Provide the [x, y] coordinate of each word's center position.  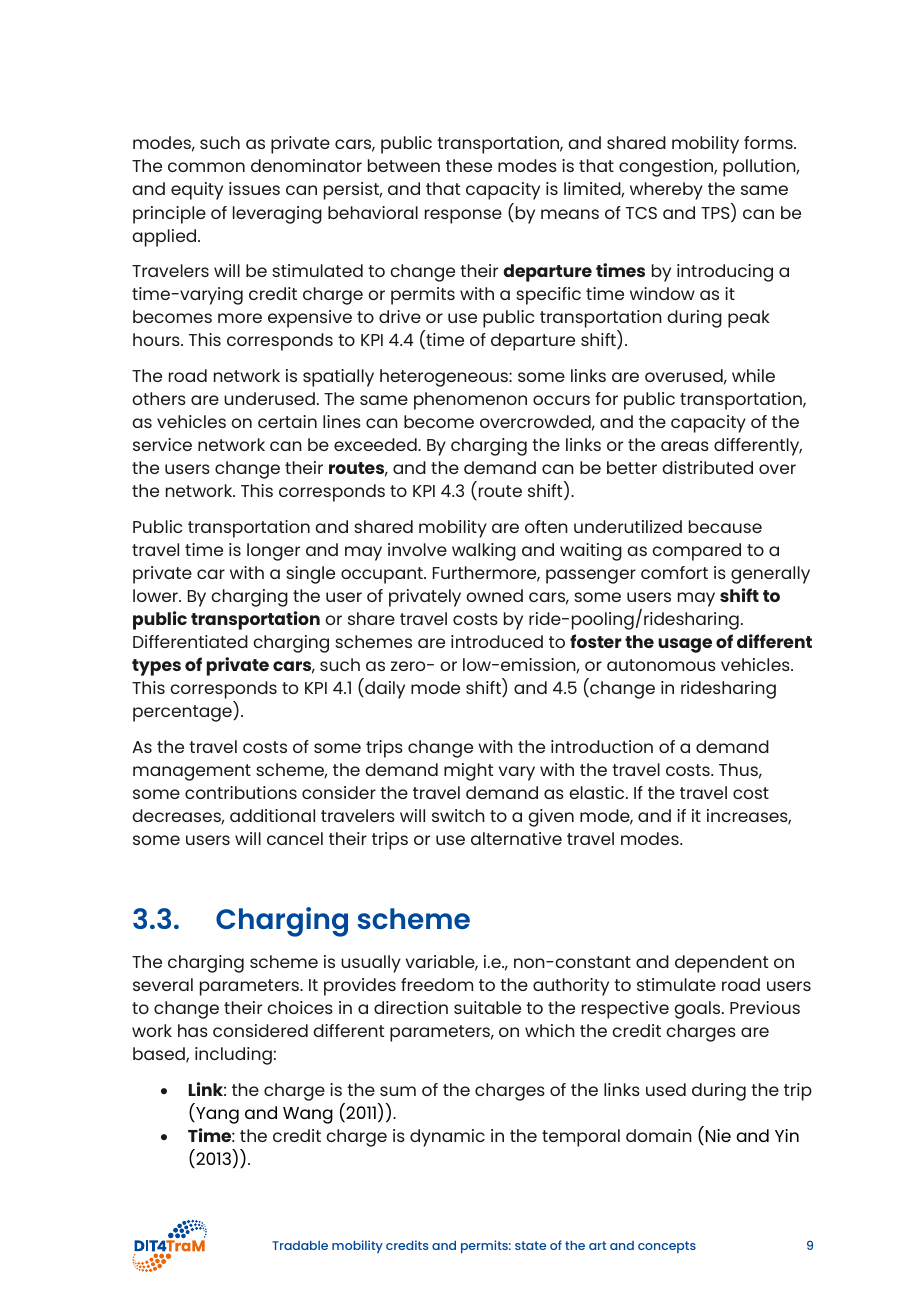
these [469, 165]
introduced [497, 641]
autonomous [661, 665]
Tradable [300, 1245]
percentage [183, 713]
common [206, 167]
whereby [666, 191]
